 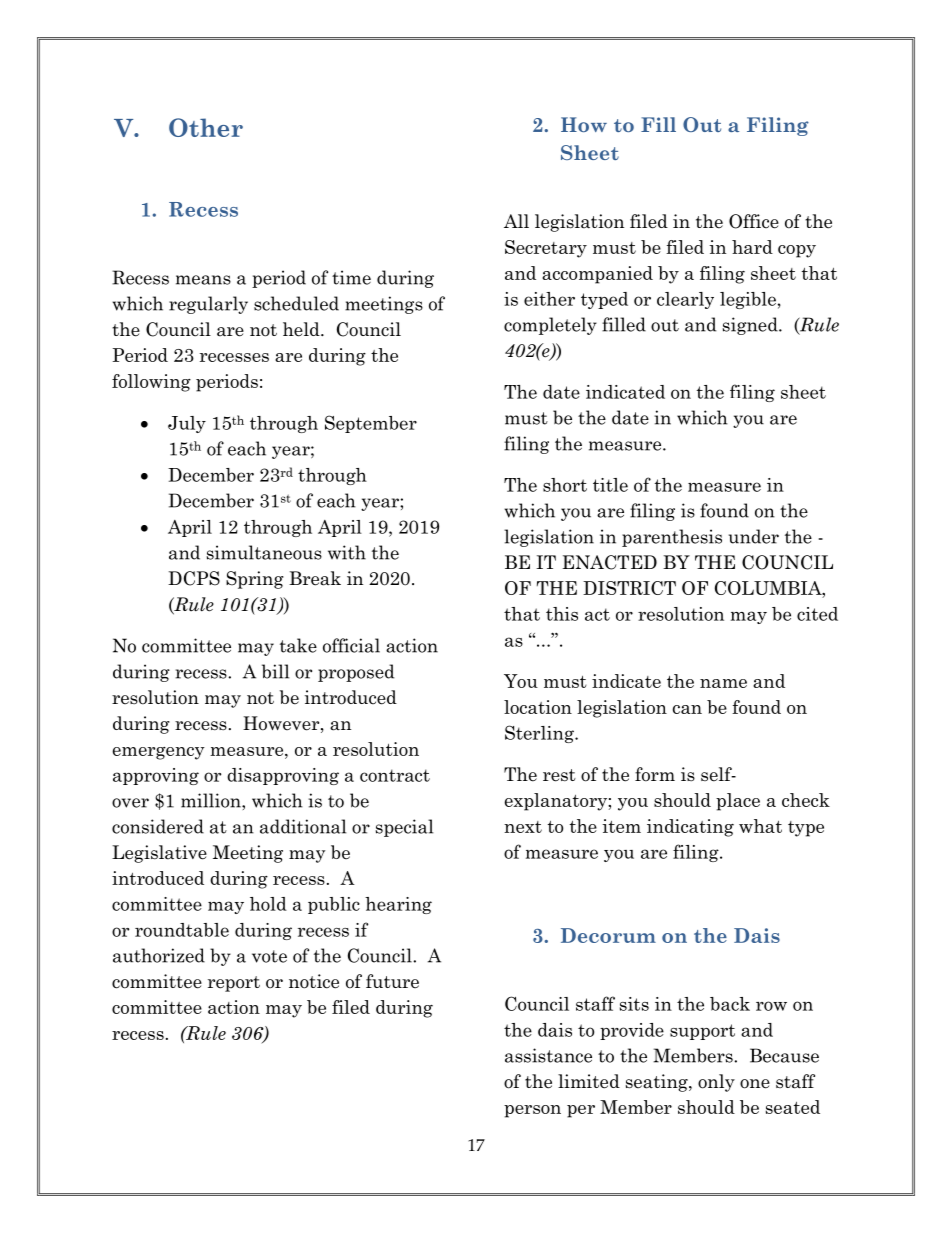 I want to click on what, so click(x=760, y=826).
